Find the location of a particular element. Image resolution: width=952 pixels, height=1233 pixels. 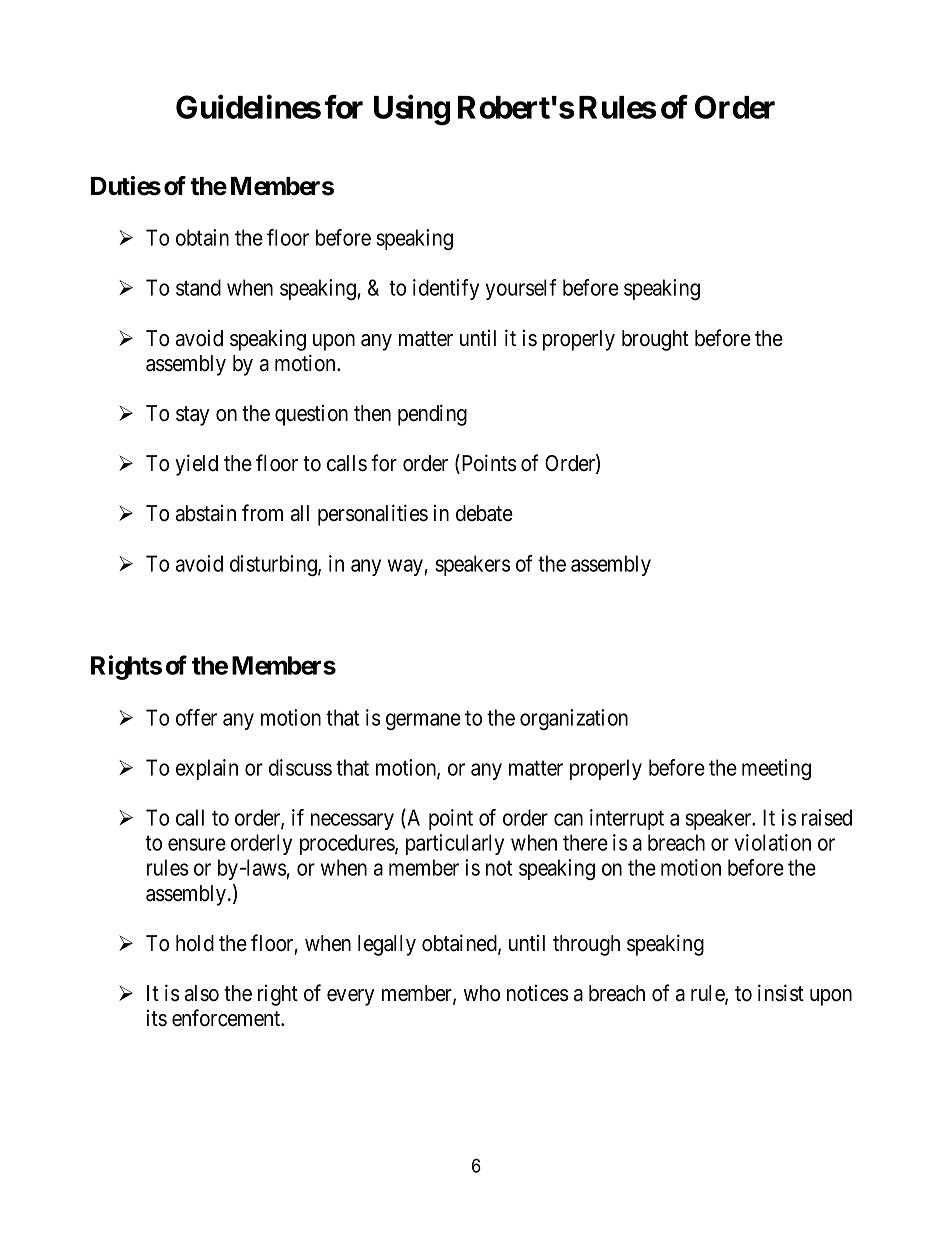

brought is located at coordinates (655, 340).
